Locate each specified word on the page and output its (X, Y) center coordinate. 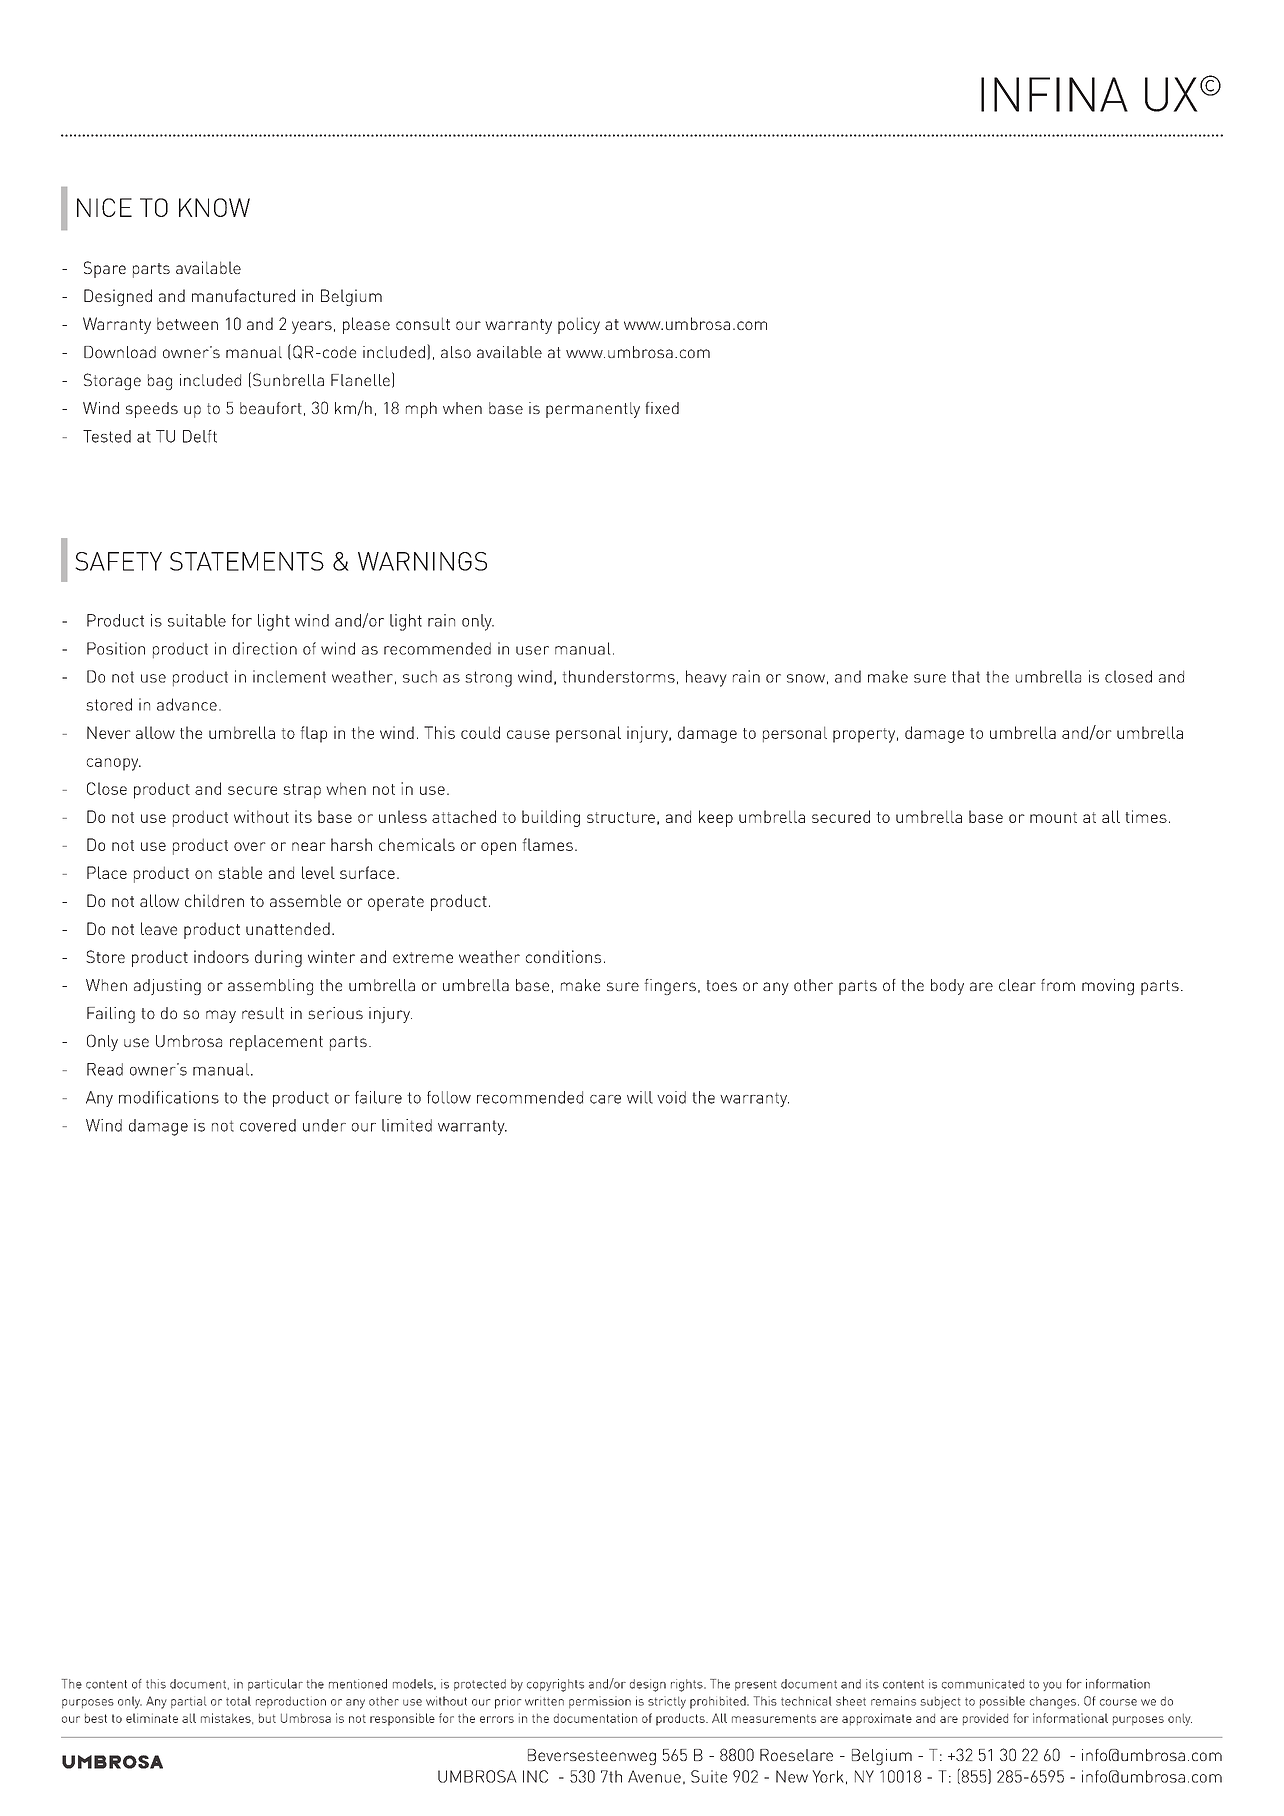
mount (1053, 817)
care (605, 1099)
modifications (169, 1097)
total (238, 1701)
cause (528, 734)
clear (1017, 985)
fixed (662, 408)
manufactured (243, 295)
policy (579, 325)
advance (187, 704)
